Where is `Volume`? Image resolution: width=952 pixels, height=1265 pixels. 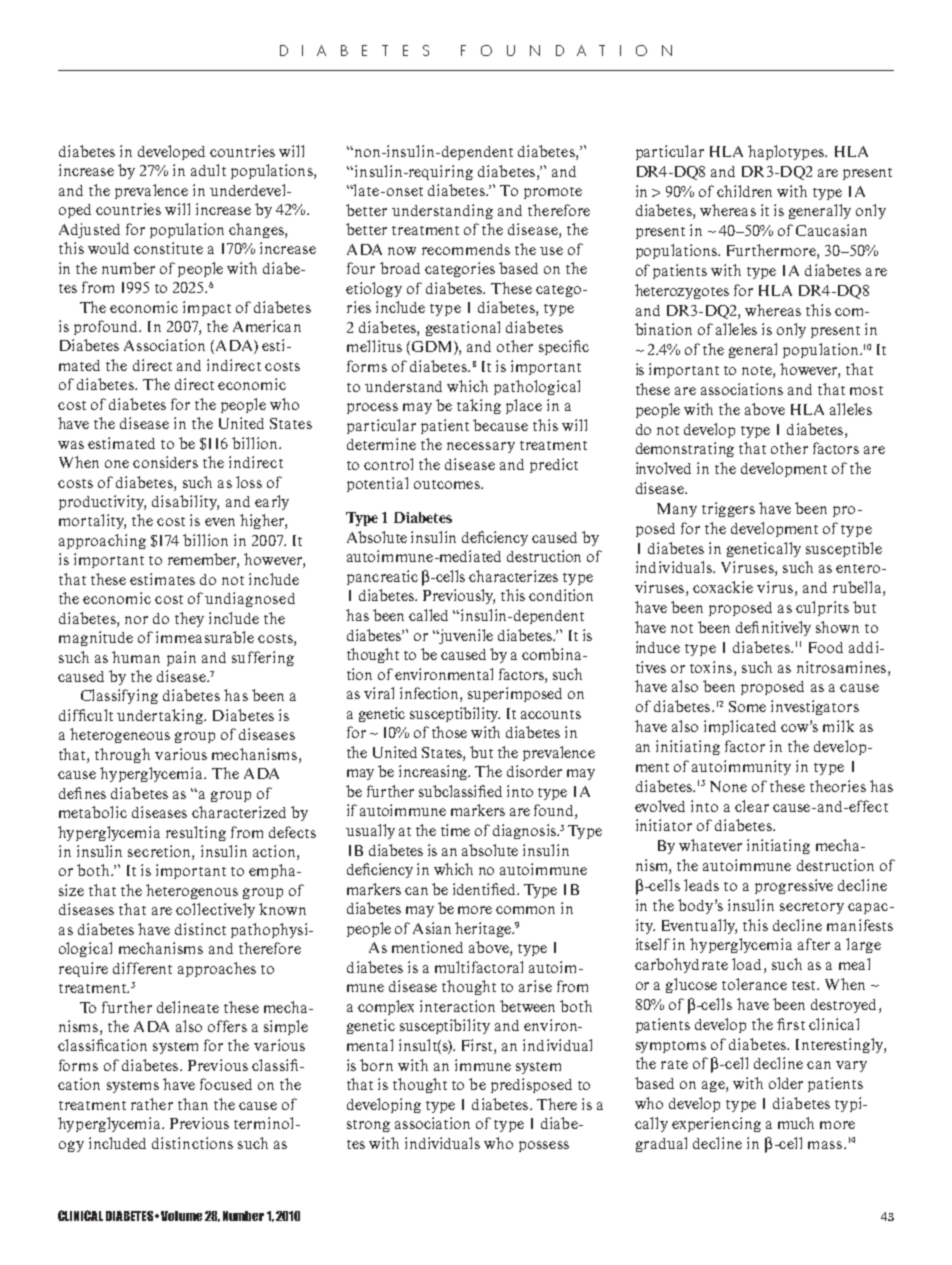
Volume is located at coordinates (181, 1216).
